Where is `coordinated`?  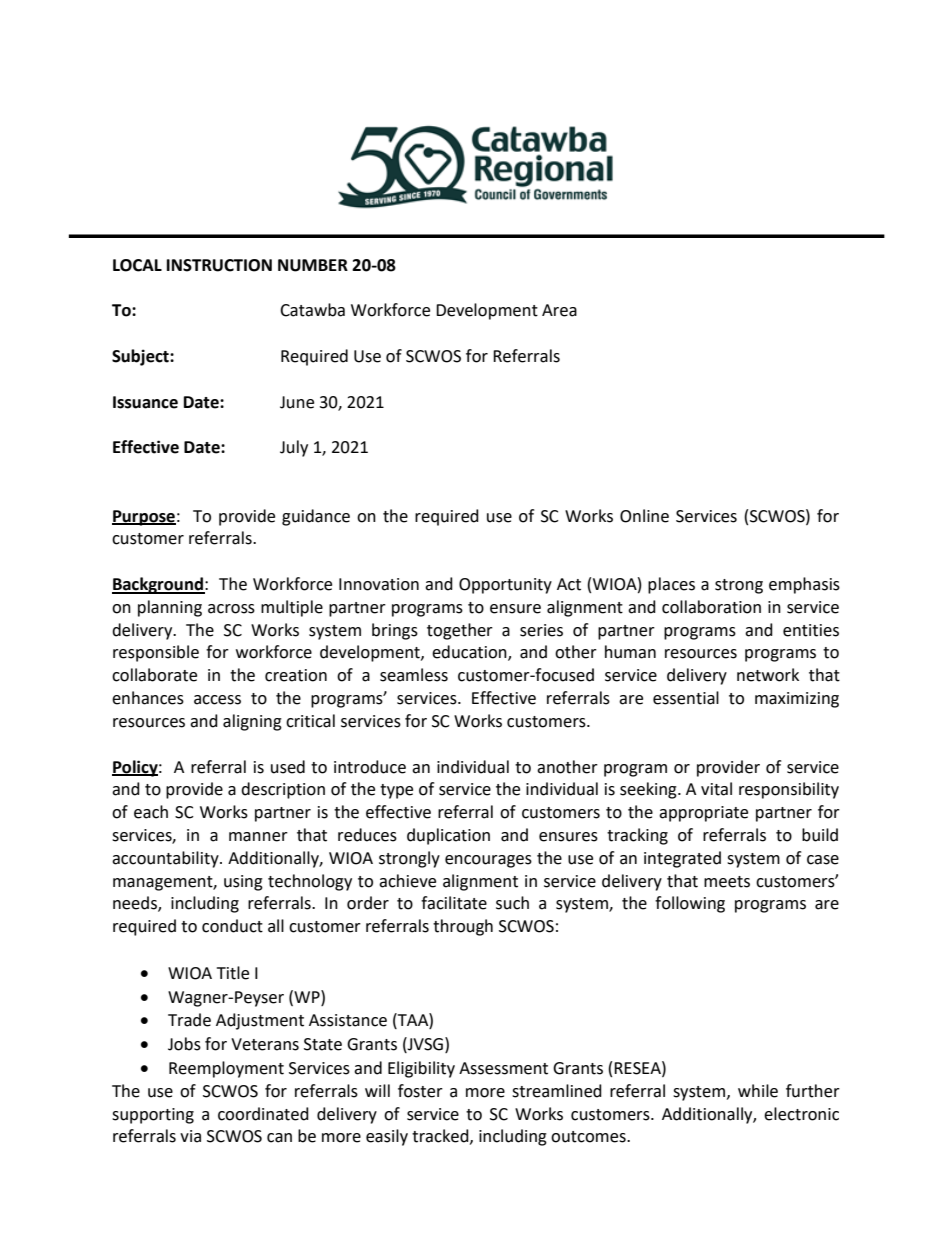 coordinated is located at coordinates (263, 1114).
